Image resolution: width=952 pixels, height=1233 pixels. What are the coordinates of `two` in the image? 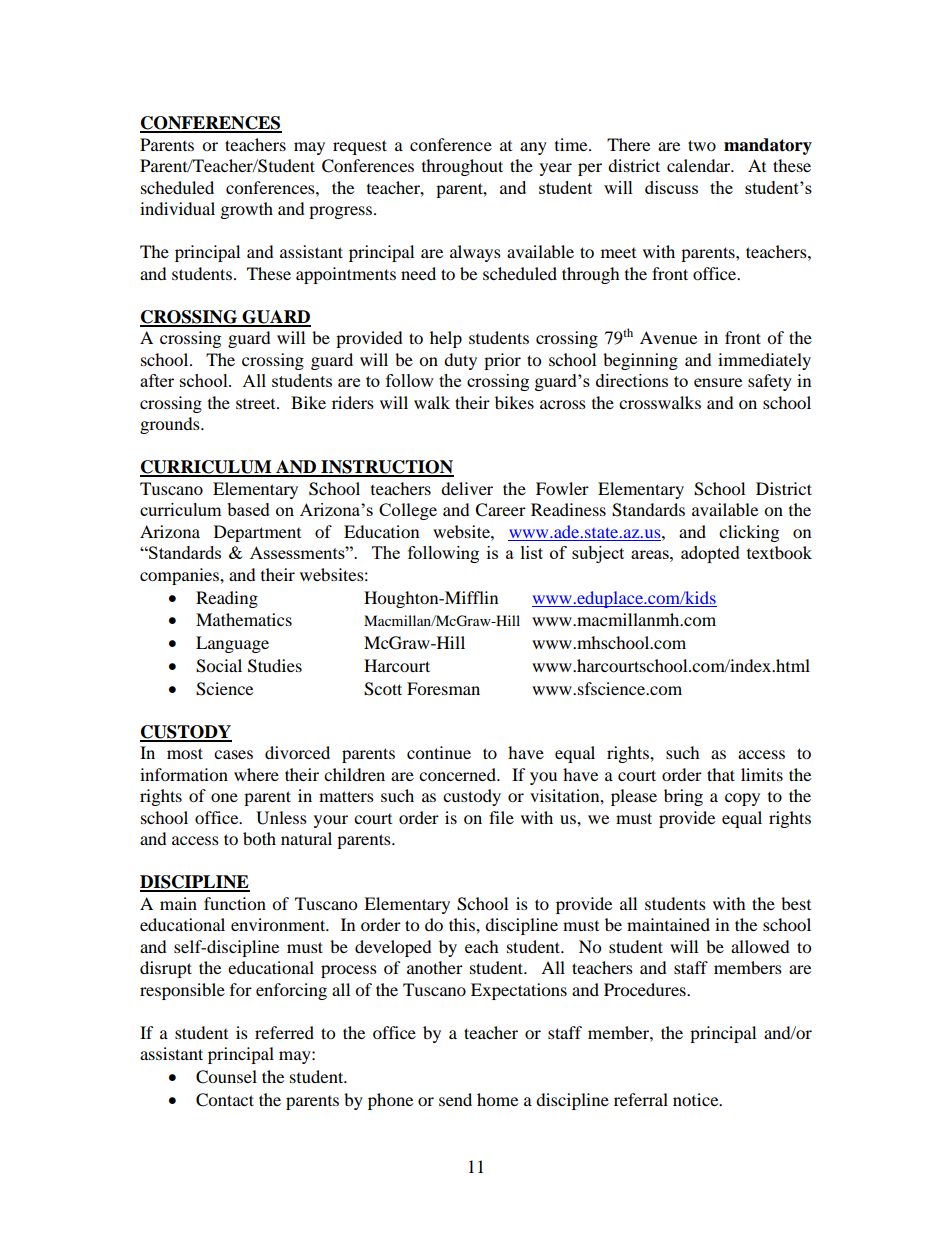 It's located at (702, 145).
